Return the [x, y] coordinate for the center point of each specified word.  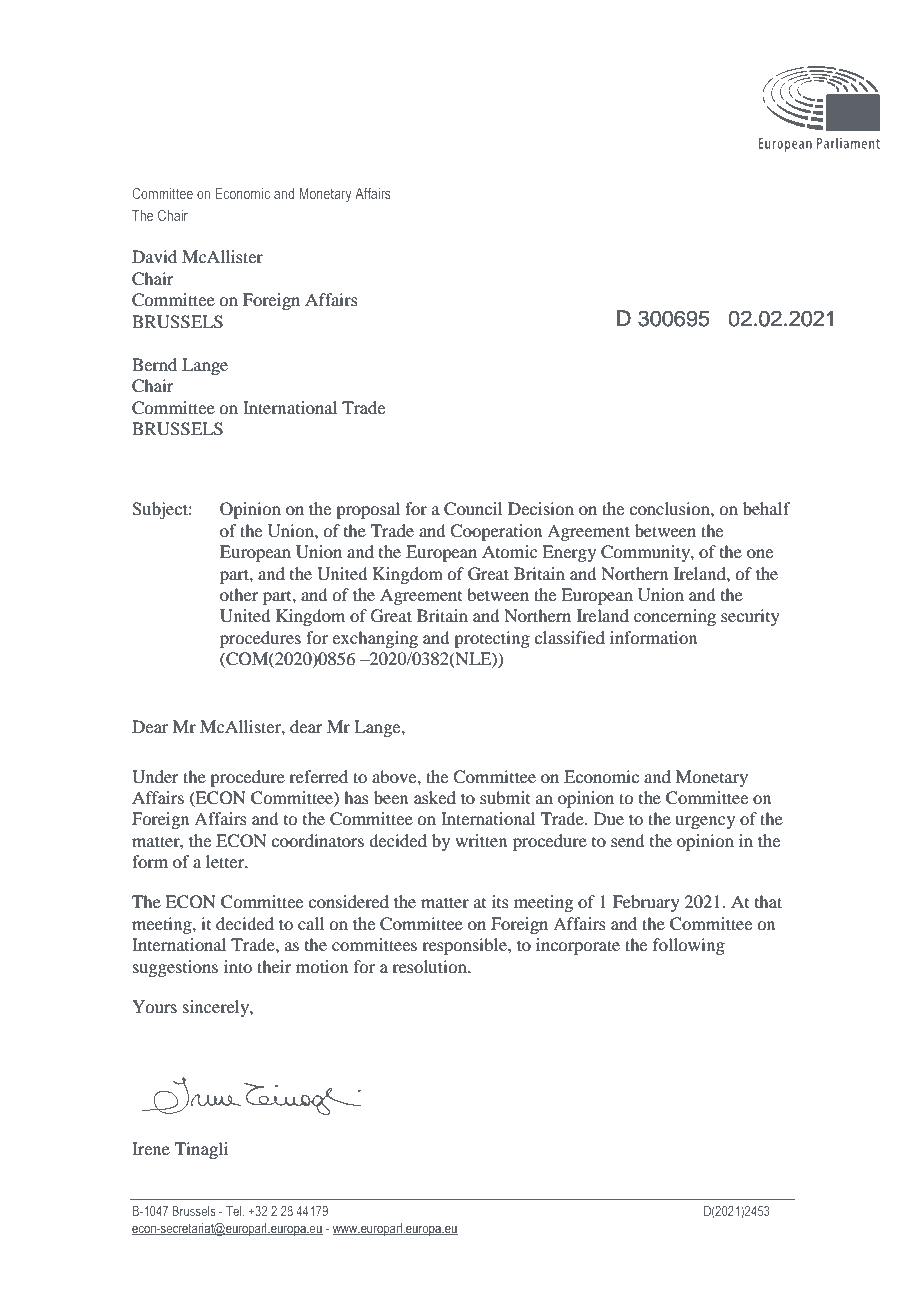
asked [435, 797]
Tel [235, 1211]
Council [473, 509]
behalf [766, 508]
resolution [430, 966]
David [154, 256]
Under [155, 777]
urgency [705, 822]
